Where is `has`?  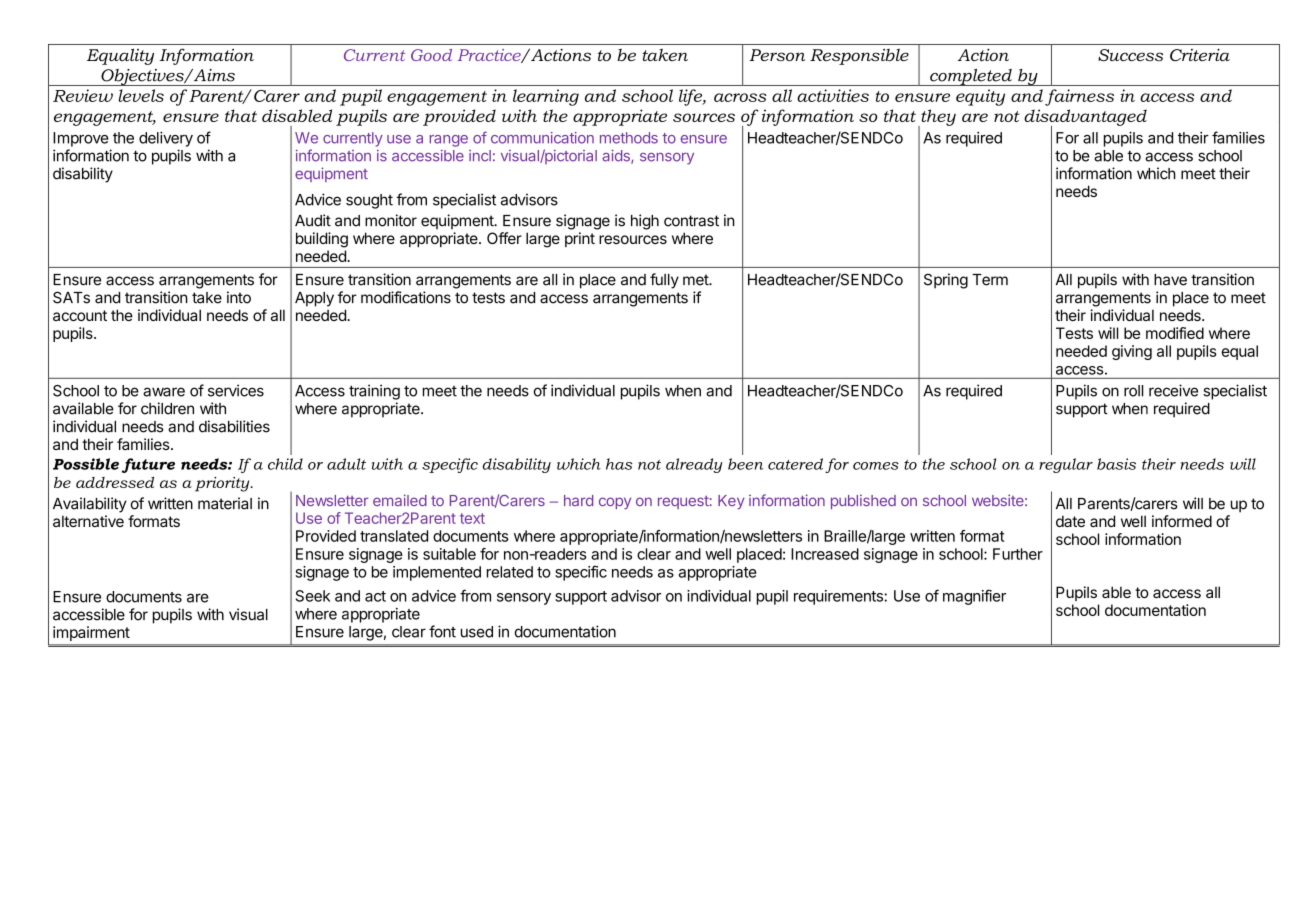
has is located at coordinates (619, 464).
